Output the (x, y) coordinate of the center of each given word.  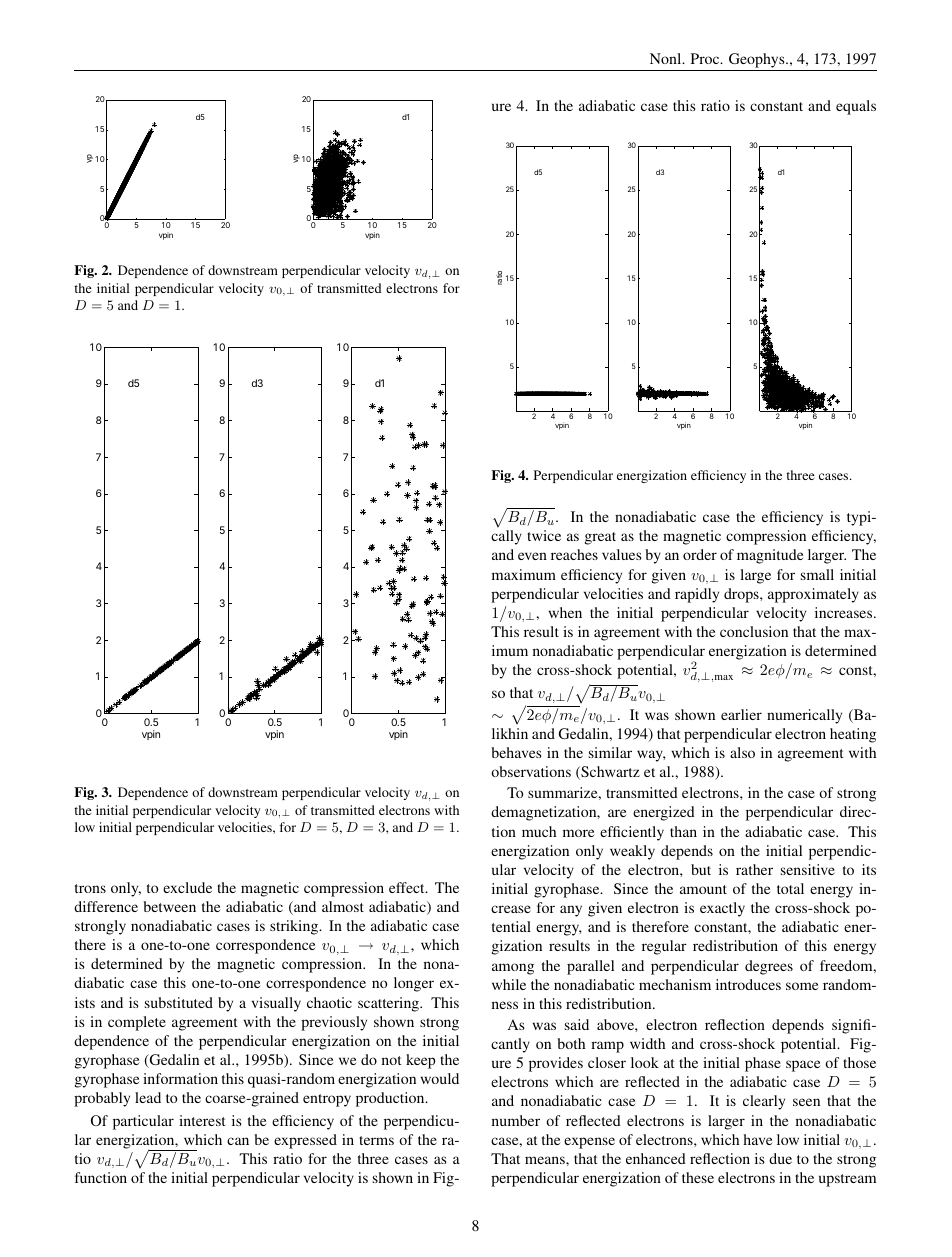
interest (202, 1120)
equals (856, 107)
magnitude (770, 556)
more (578, 833)
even (532, 556)
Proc (706, 58)
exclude (187, 887)
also (742, 752)
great (600, 538)
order (700, 554)
